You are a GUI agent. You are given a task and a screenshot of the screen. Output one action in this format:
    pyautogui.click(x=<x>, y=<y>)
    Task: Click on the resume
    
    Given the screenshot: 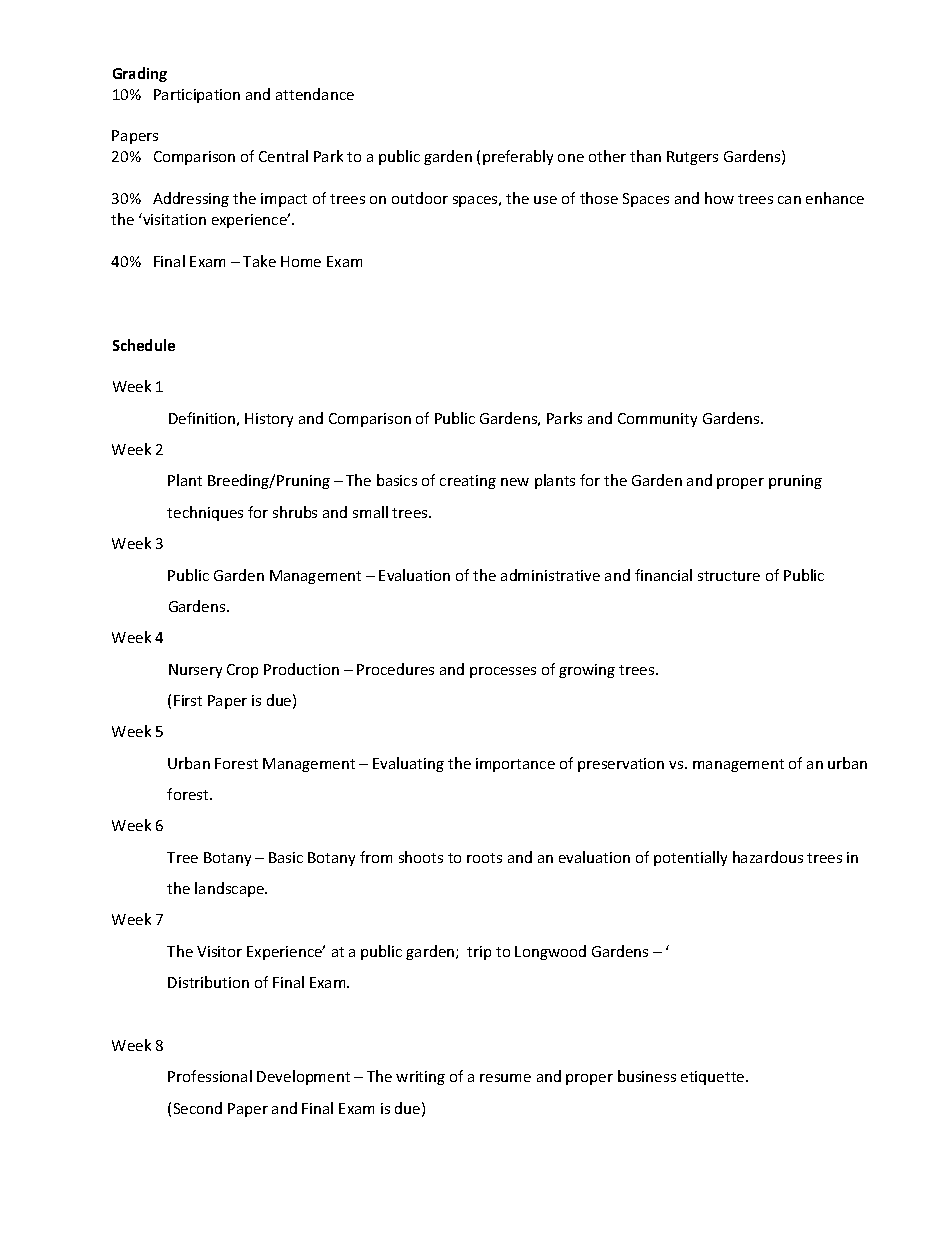 What is the action you would take?
    pyautogui.click(x=505, y=1078)
